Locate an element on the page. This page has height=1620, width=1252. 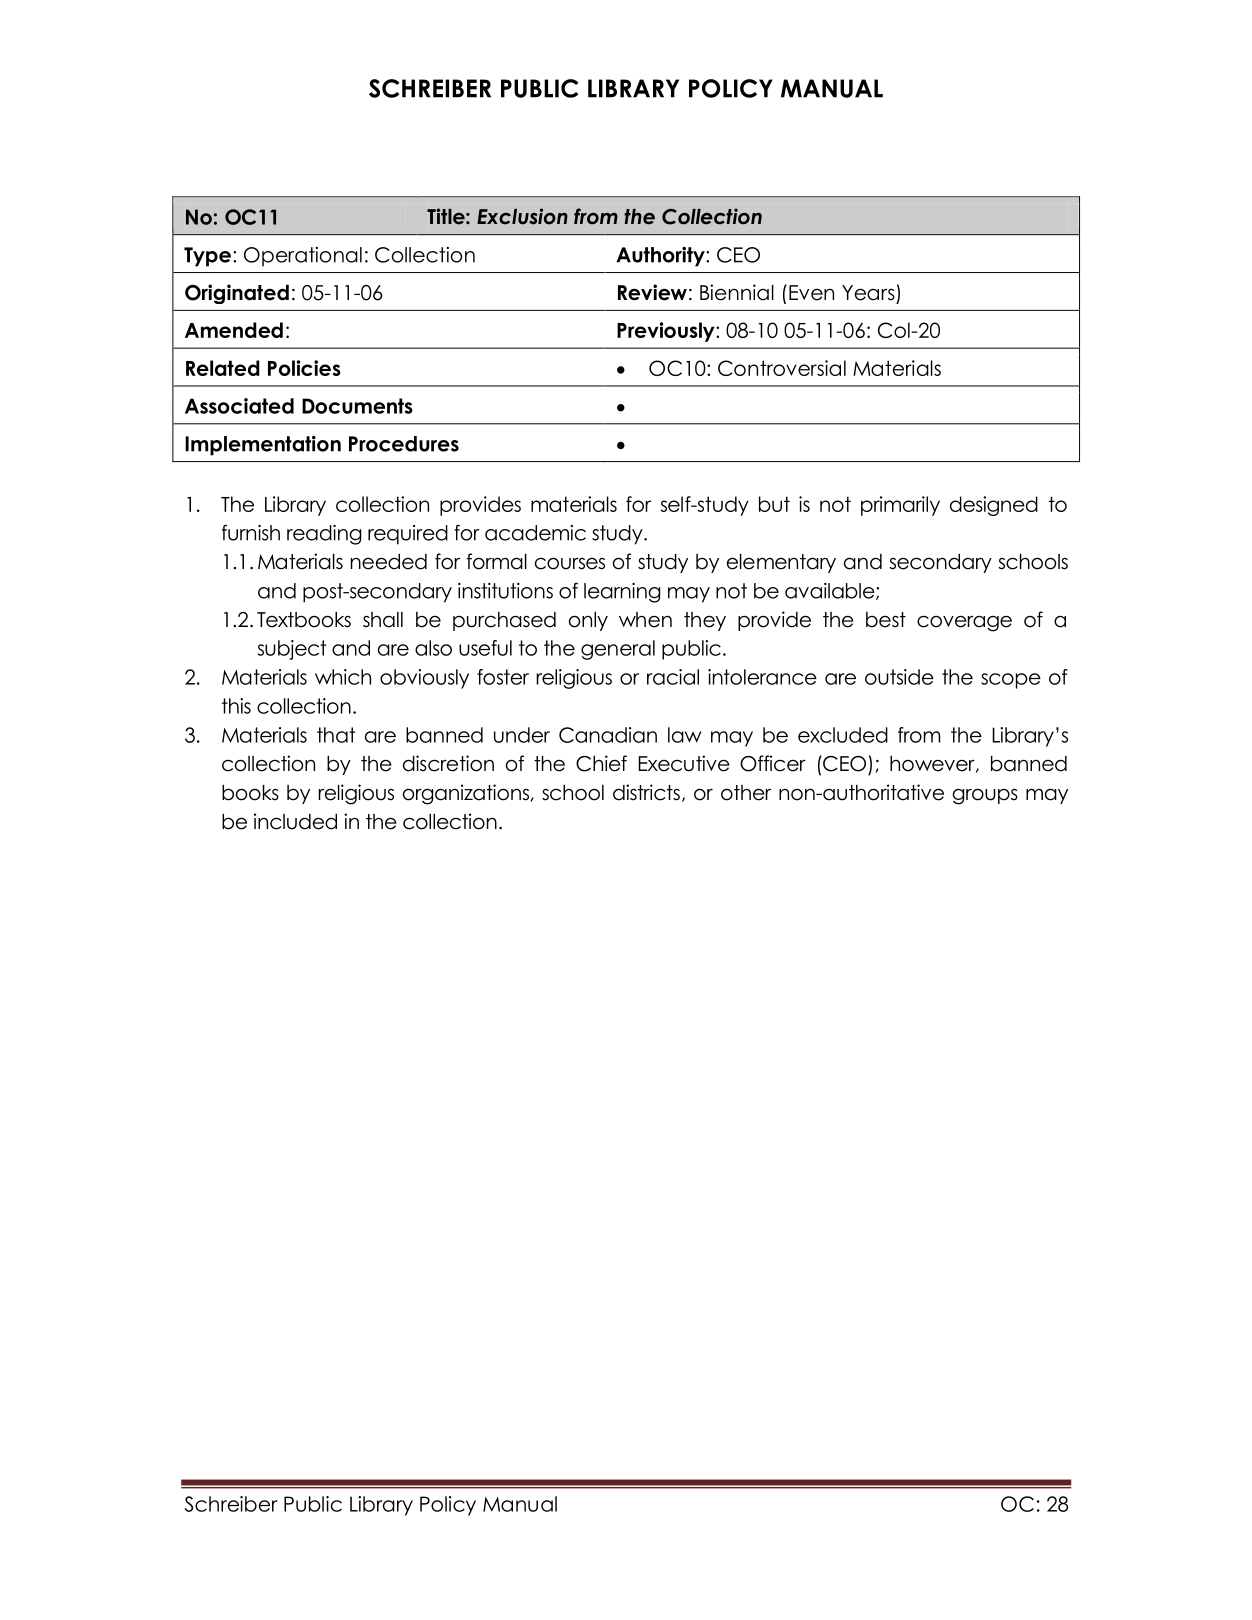
subject is located at coordinates (292, 650).
